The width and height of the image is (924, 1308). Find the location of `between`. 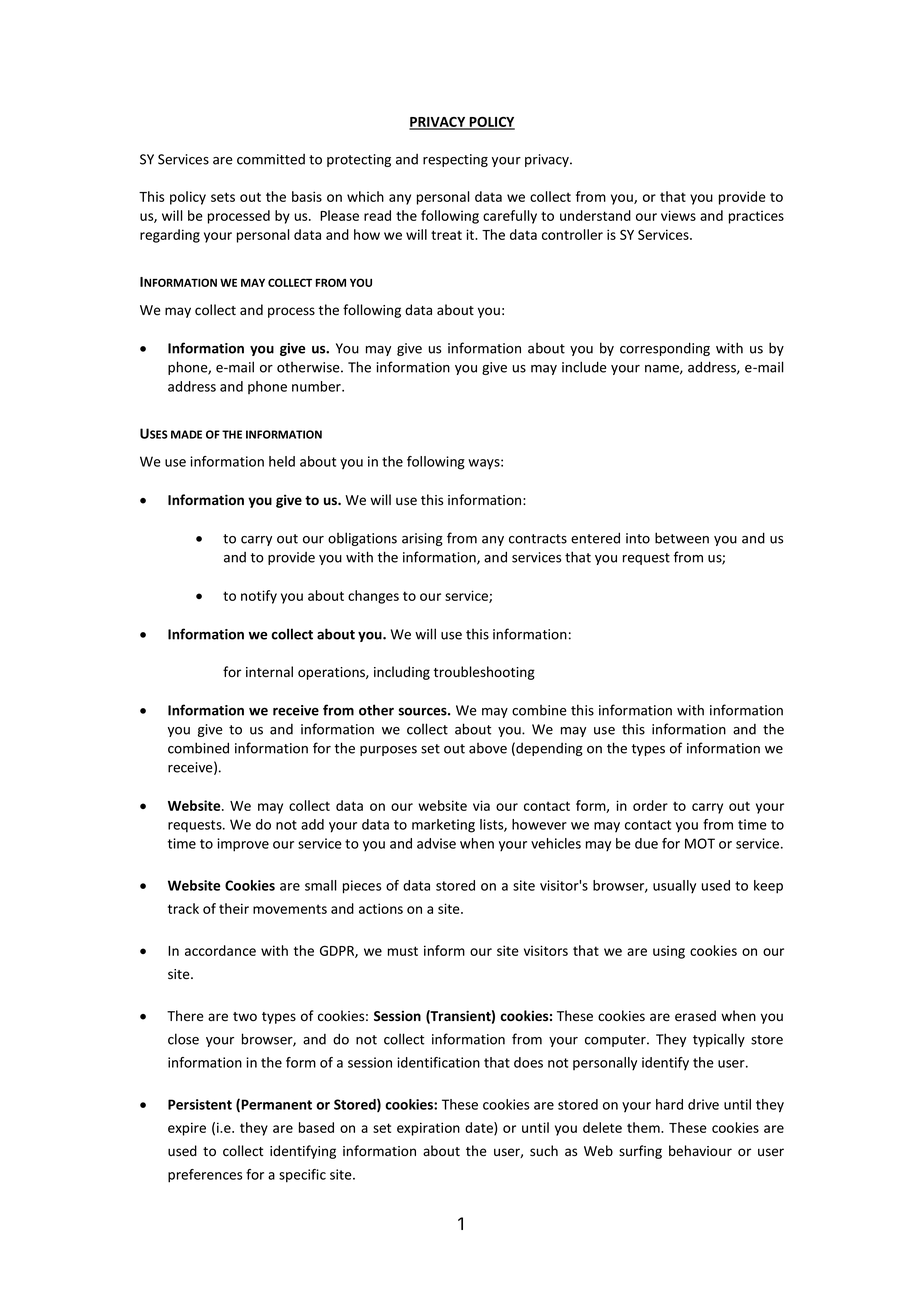

between is located at coordinates (682, 538).
